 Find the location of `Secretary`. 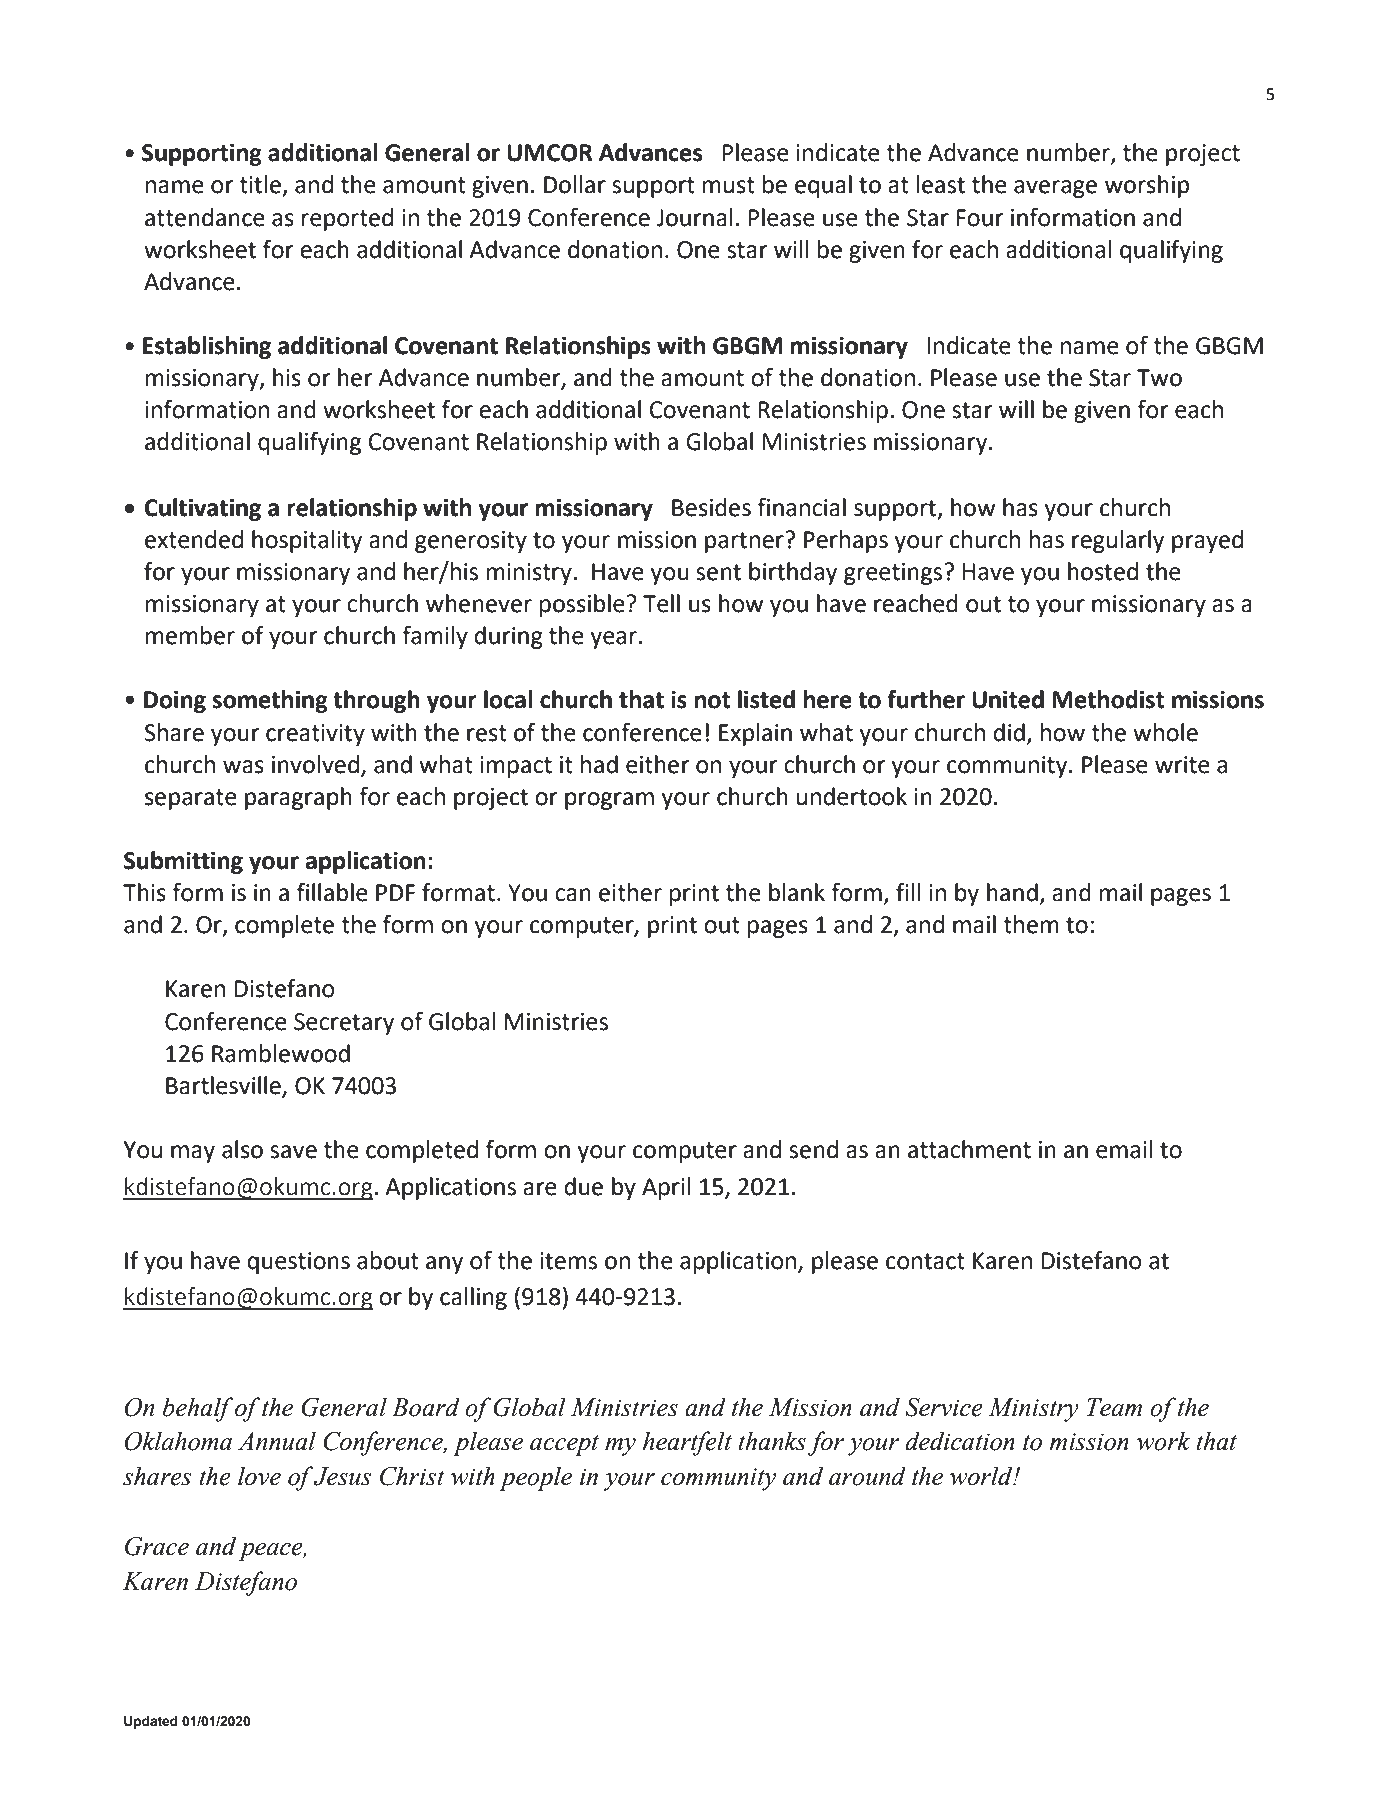

Secretary is located at coordinates (344, 1024).
